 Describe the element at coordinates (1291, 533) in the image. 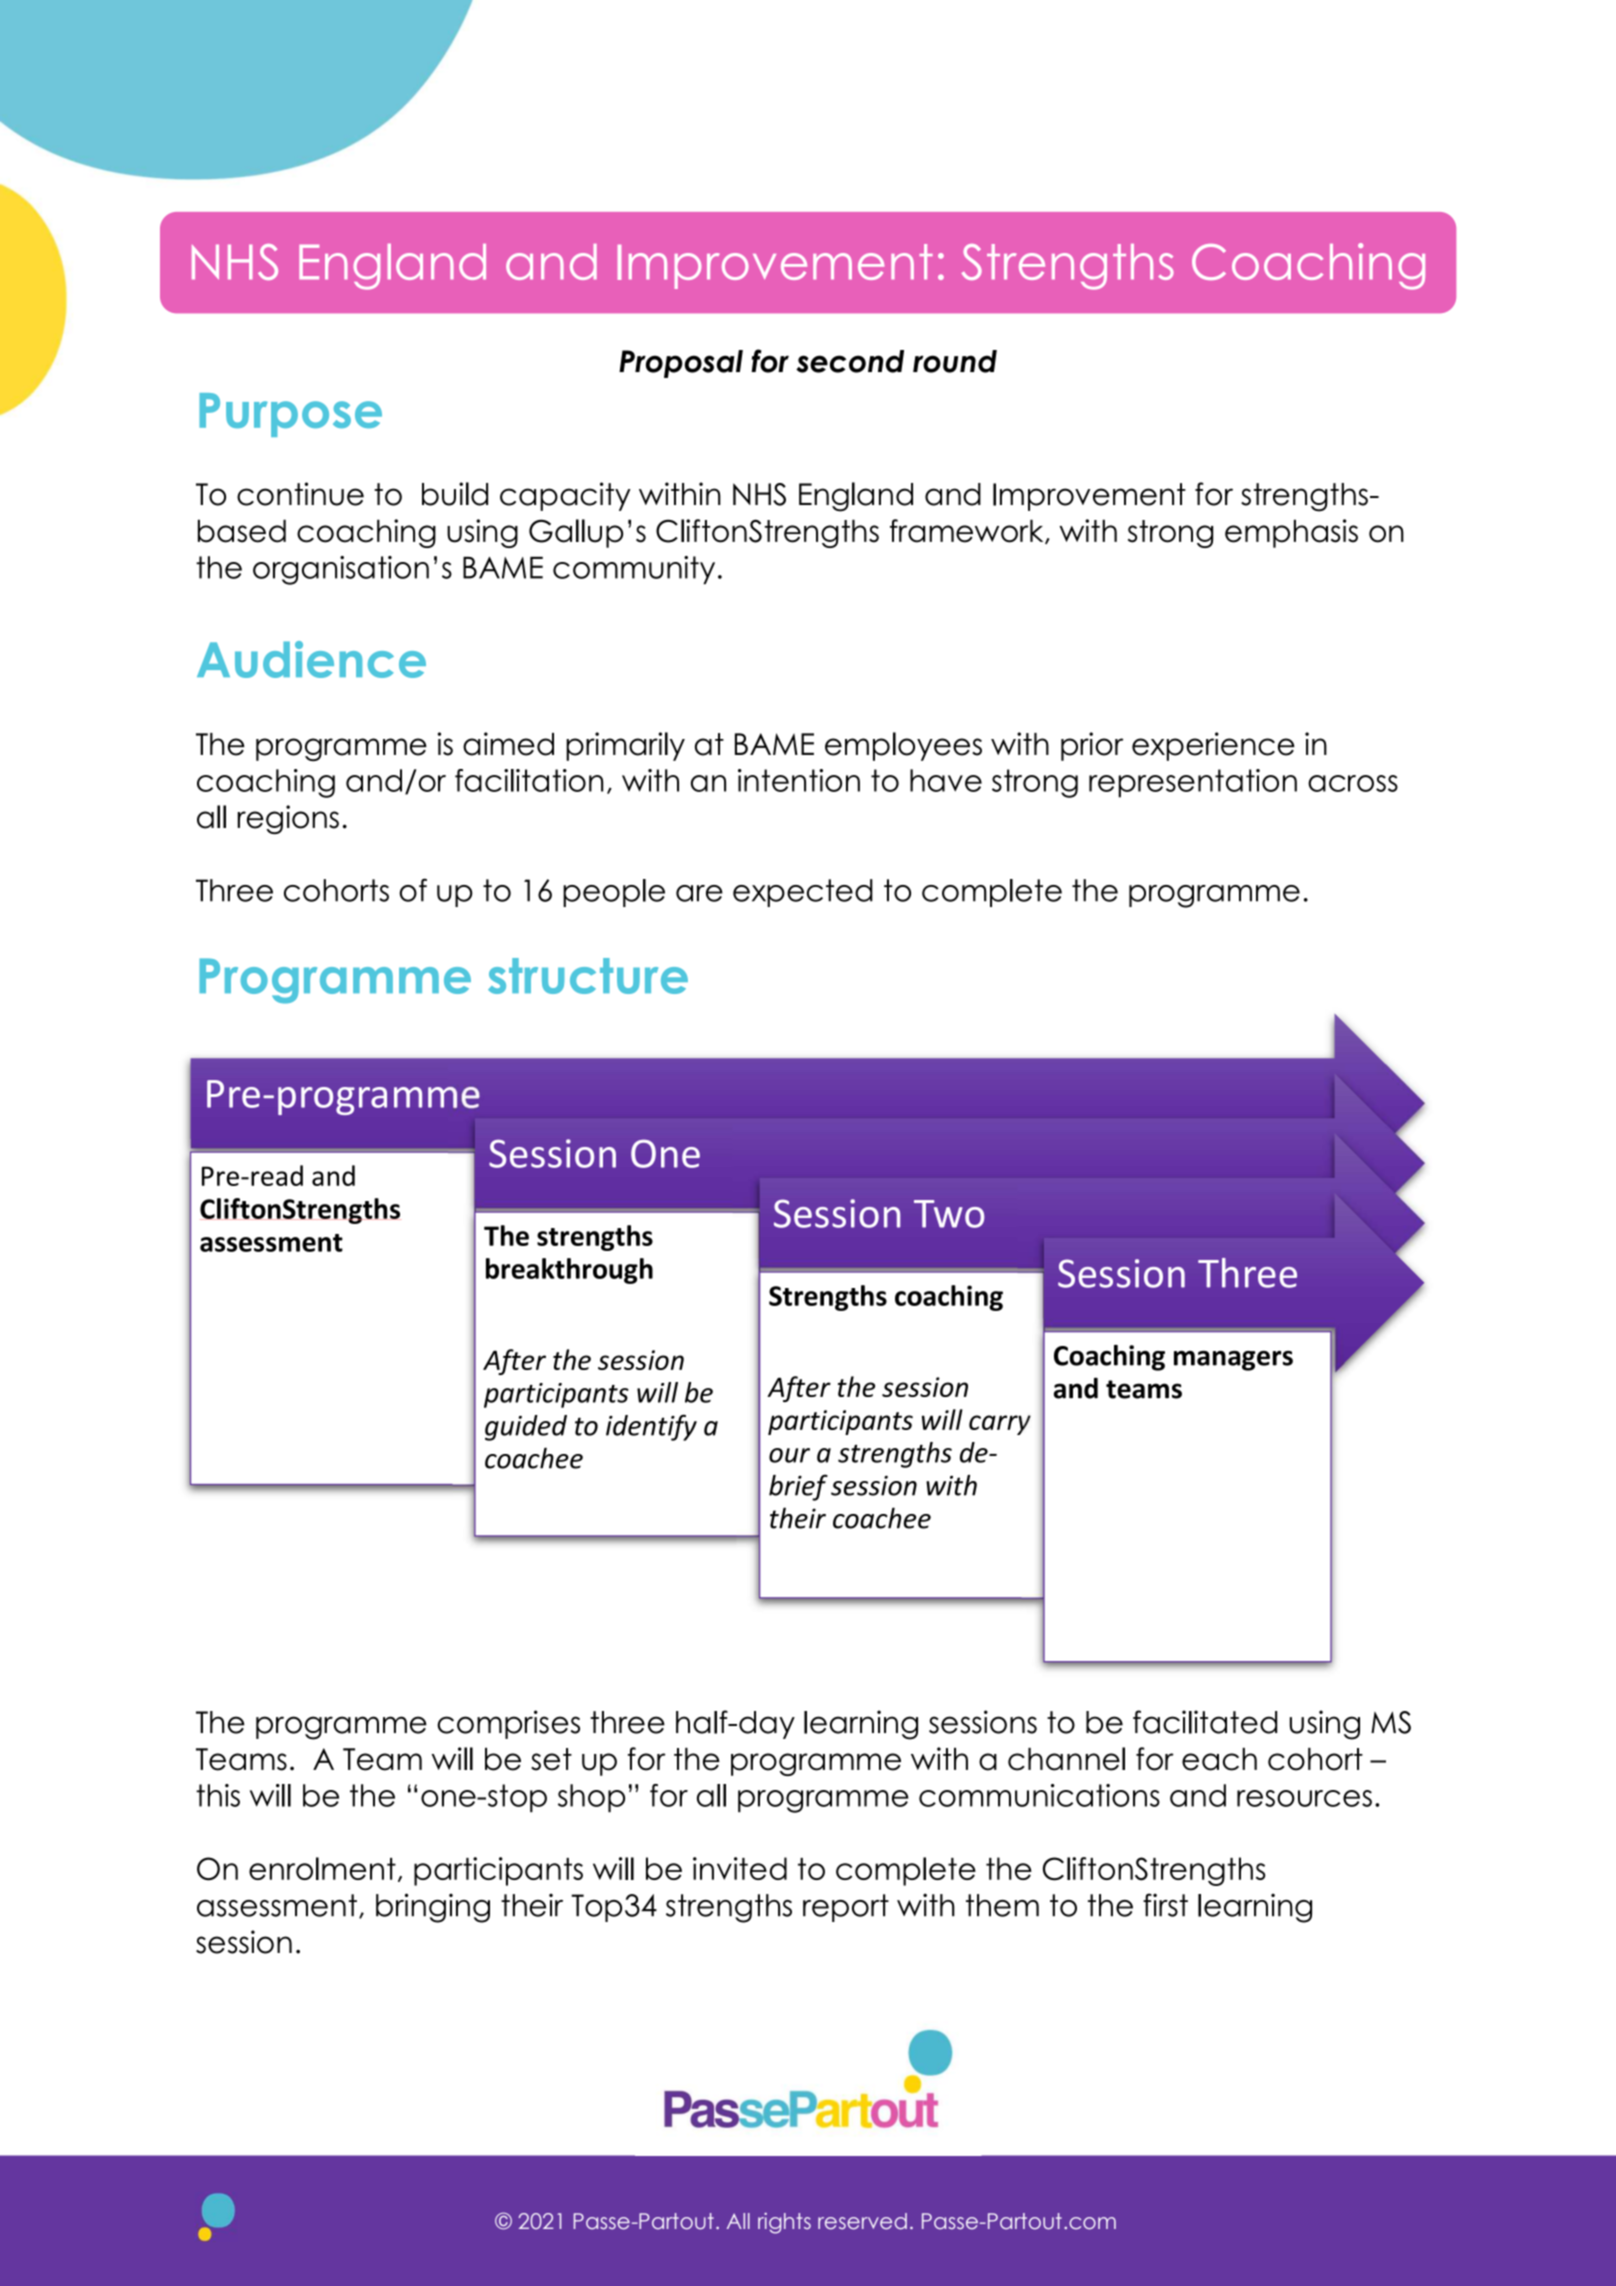

I see `emphasis` at that location.
